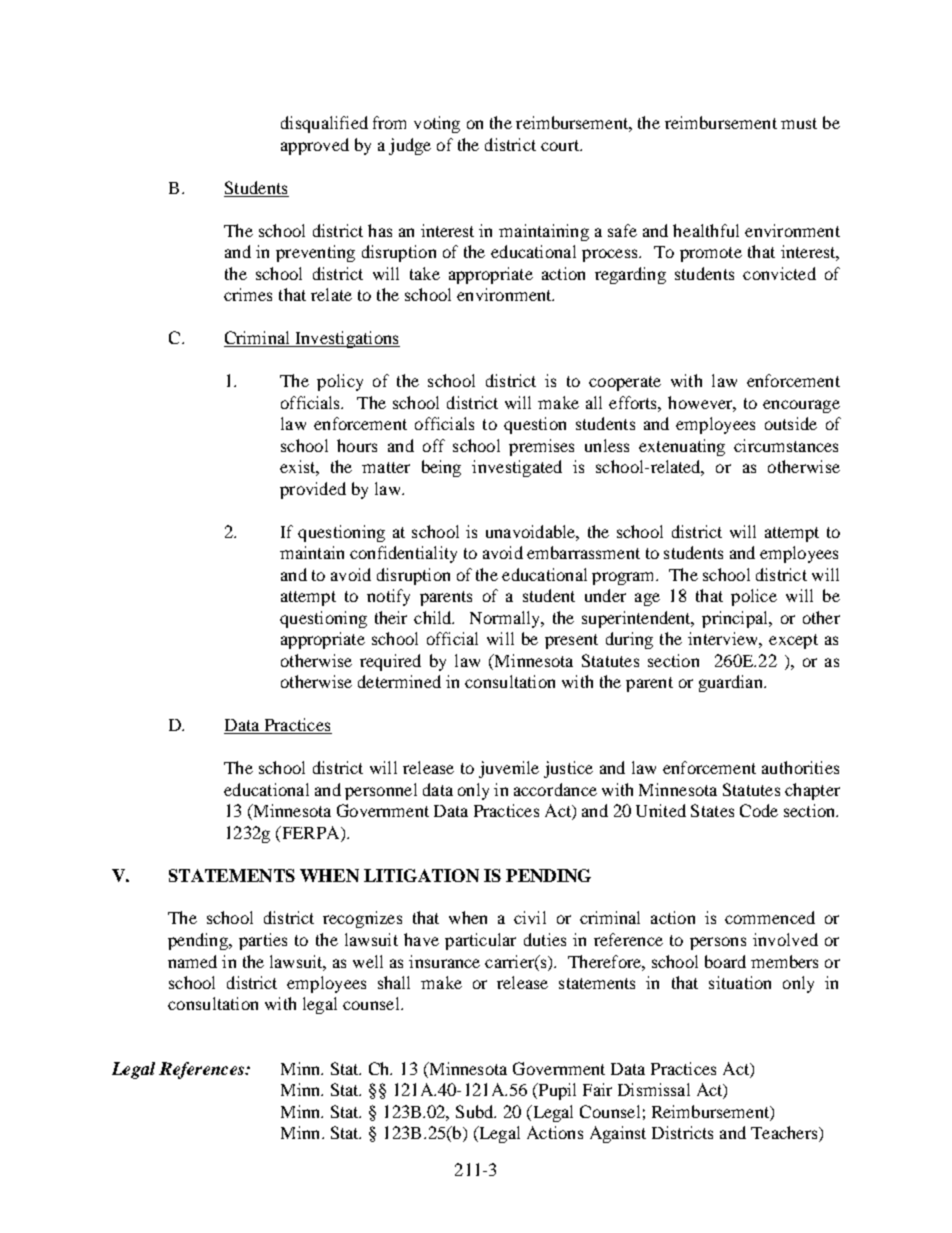  What do you see at coordinates (310, 832) in the screenshot?
I see `FERPA` at bounding box center [310, 832].
